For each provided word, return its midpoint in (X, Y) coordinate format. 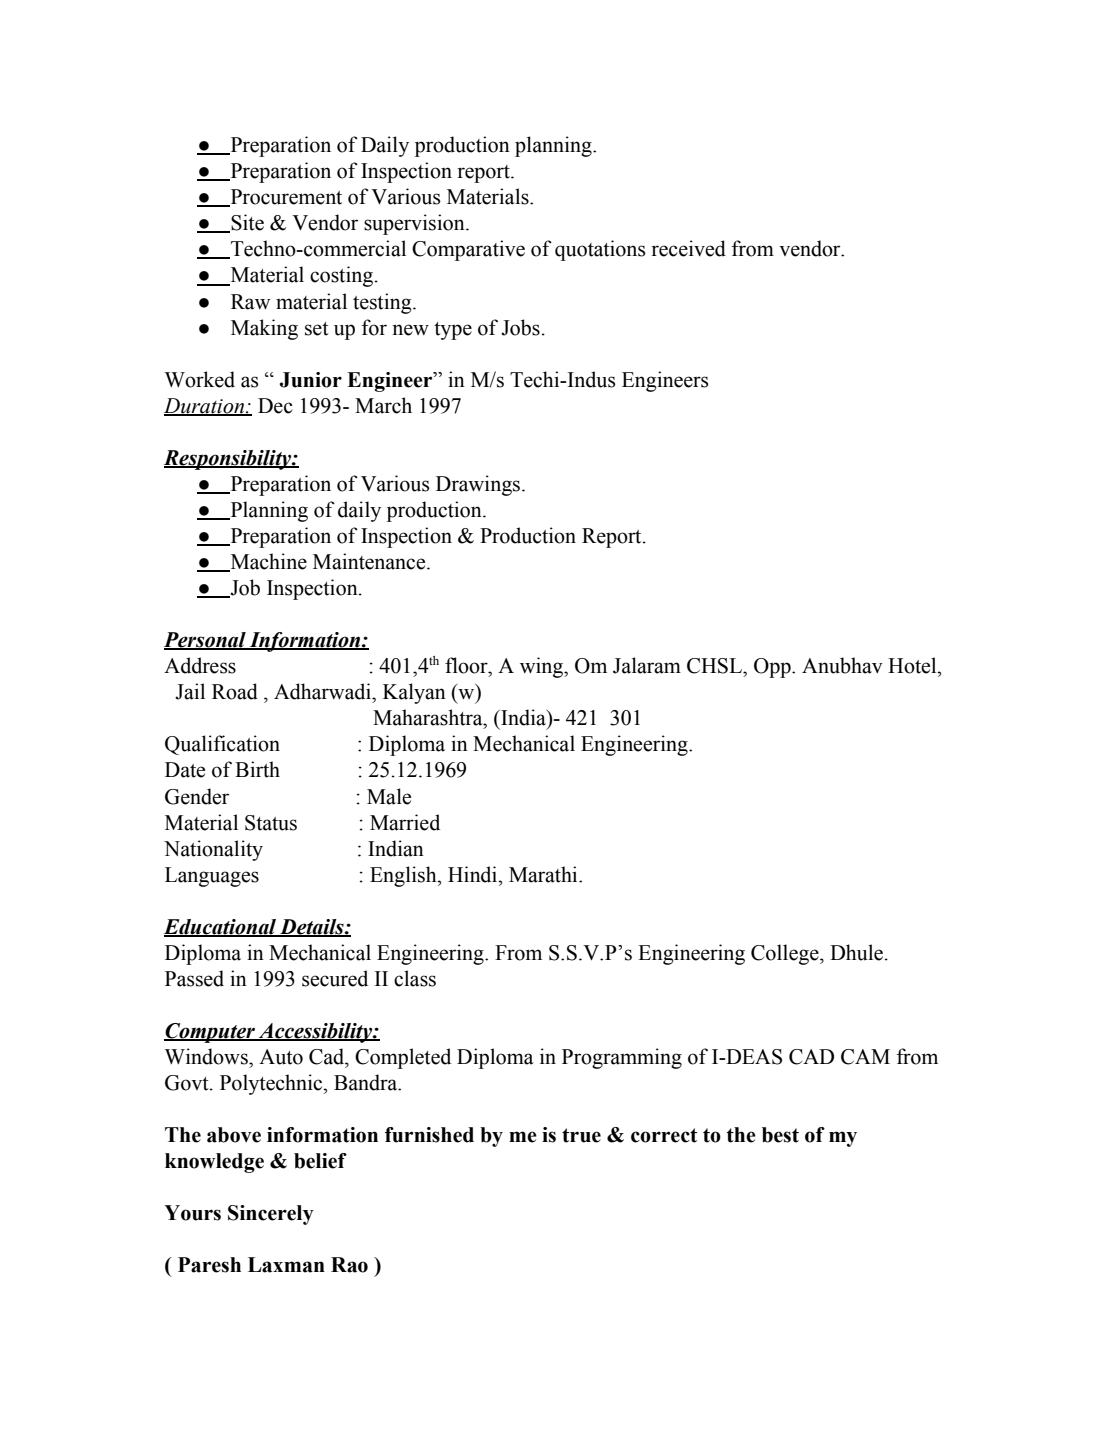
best (780, 1135)
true (581, 1135)
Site (246, 223)
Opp (773, 668)
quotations (600, 250)
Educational (221, 928)
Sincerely (271, 1215)
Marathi (544, 874)
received (688, 248)
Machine (267, 562)
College (786, 954)
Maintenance (370, 561)
